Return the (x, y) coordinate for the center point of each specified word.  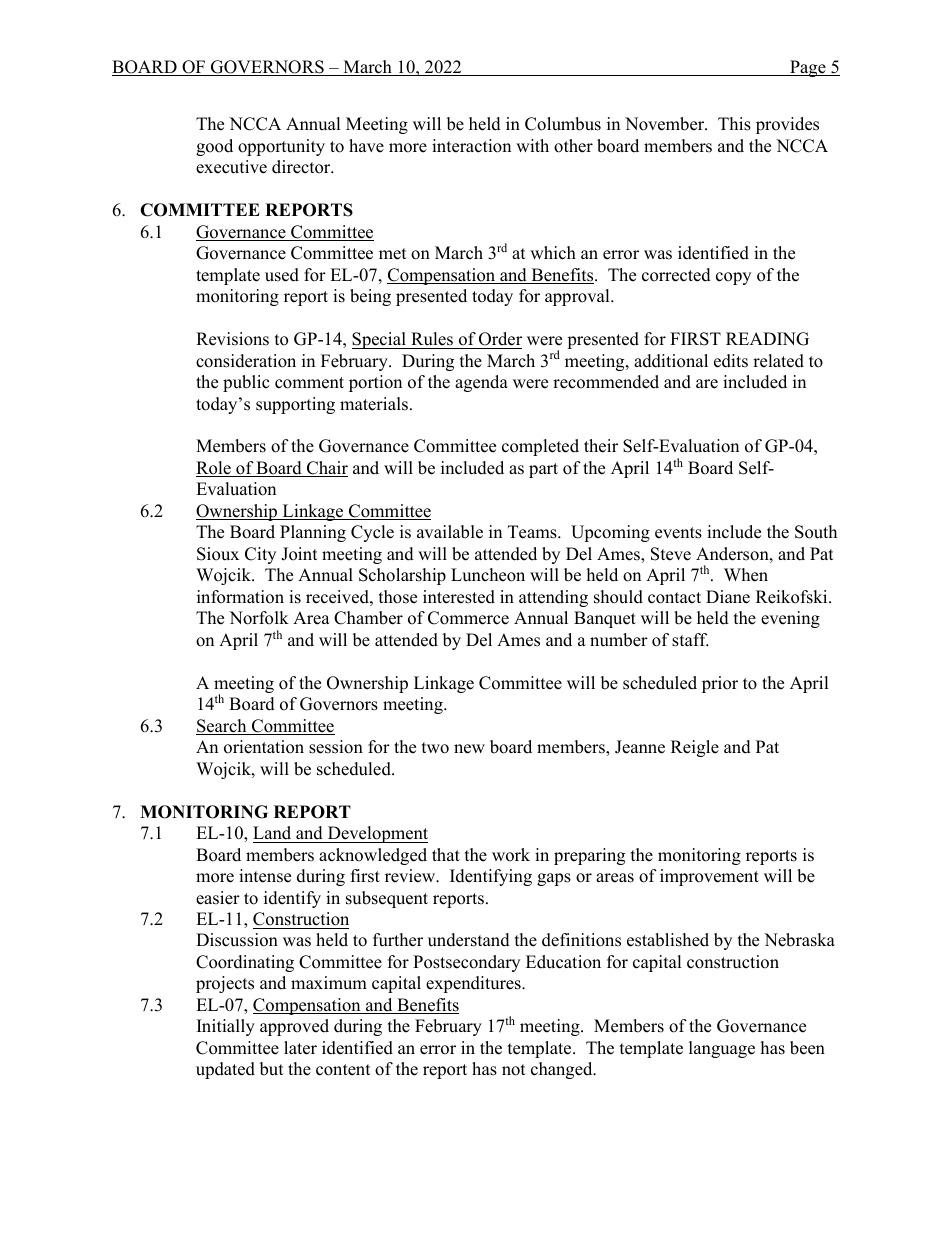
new (469, 749)
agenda (481, 383)
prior (720, 684)
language (722, 1049)
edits (731, 361)
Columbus (563, 124)
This (734, 124)
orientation (264, 747)
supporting (295, 405)
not (514, 1070)
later (300, 1048)
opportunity (281, 147)
